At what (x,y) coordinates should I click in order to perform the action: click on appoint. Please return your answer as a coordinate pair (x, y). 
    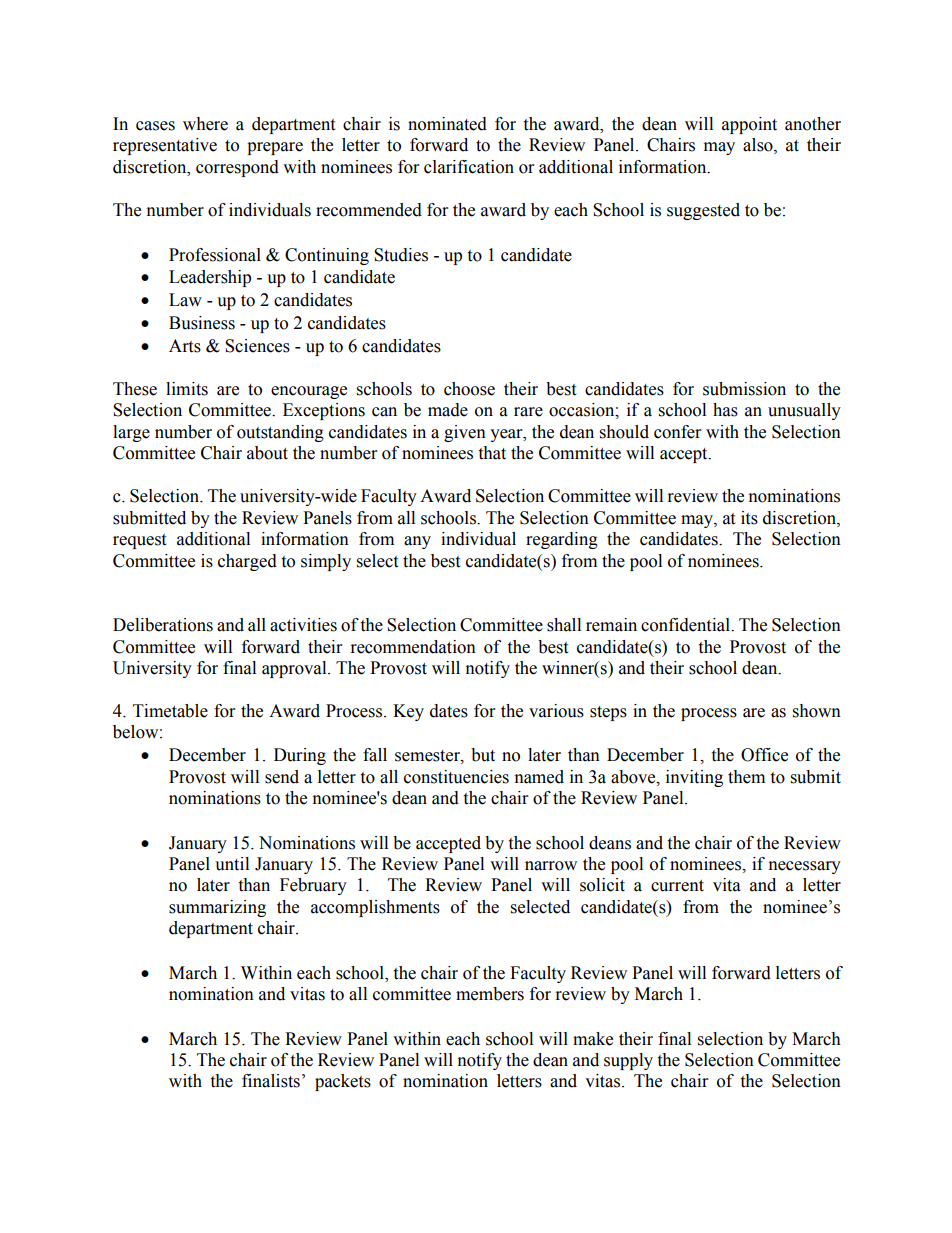
    Looking at the image, I should click on (749, 125).
